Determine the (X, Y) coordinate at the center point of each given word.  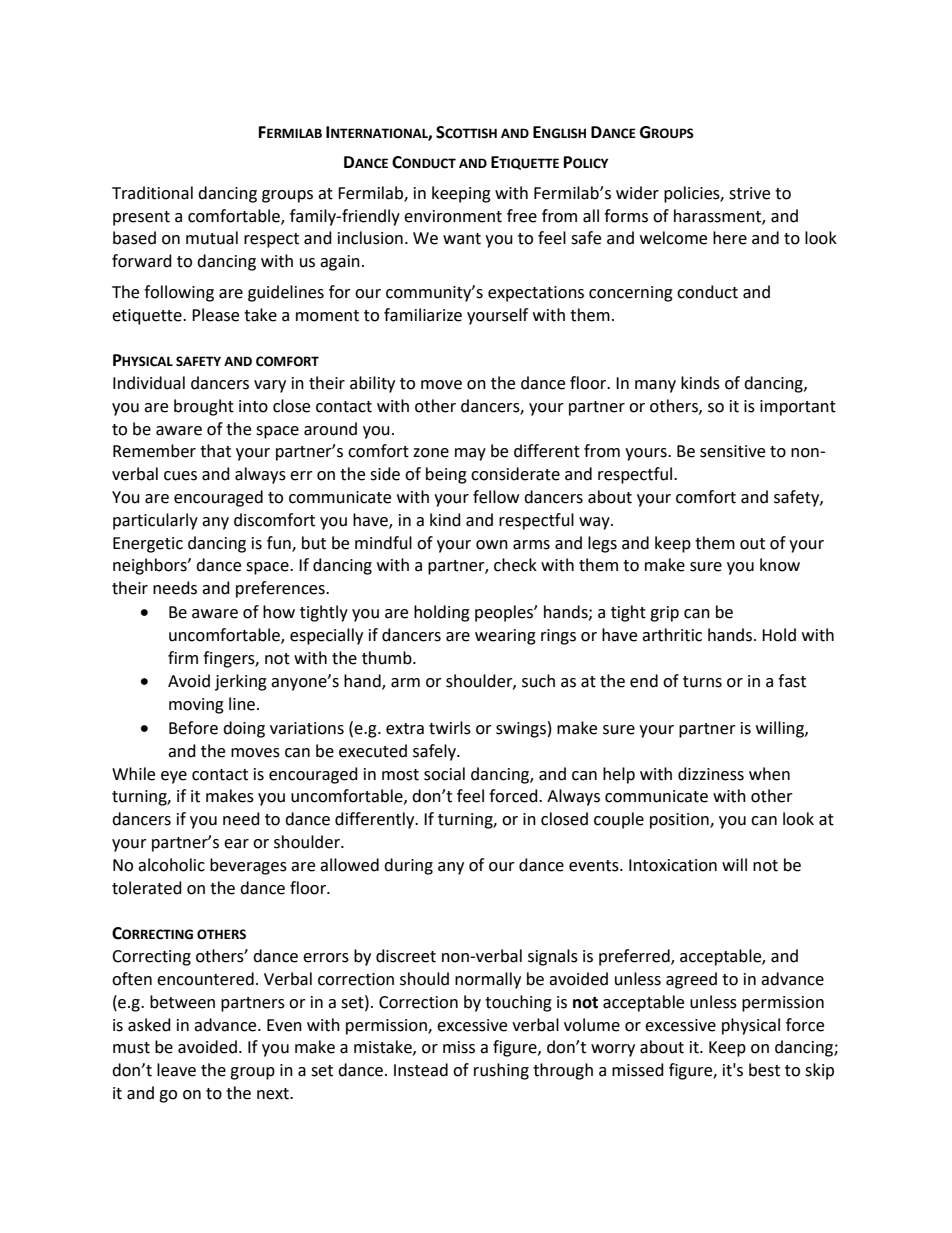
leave (176, 1070)
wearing (505, 637)
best (764, 1070)
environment (453, 216)
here (730, 238)
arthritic (672, 635)
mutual (212, 238)
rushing (501, 1071)
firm (183, 657)
